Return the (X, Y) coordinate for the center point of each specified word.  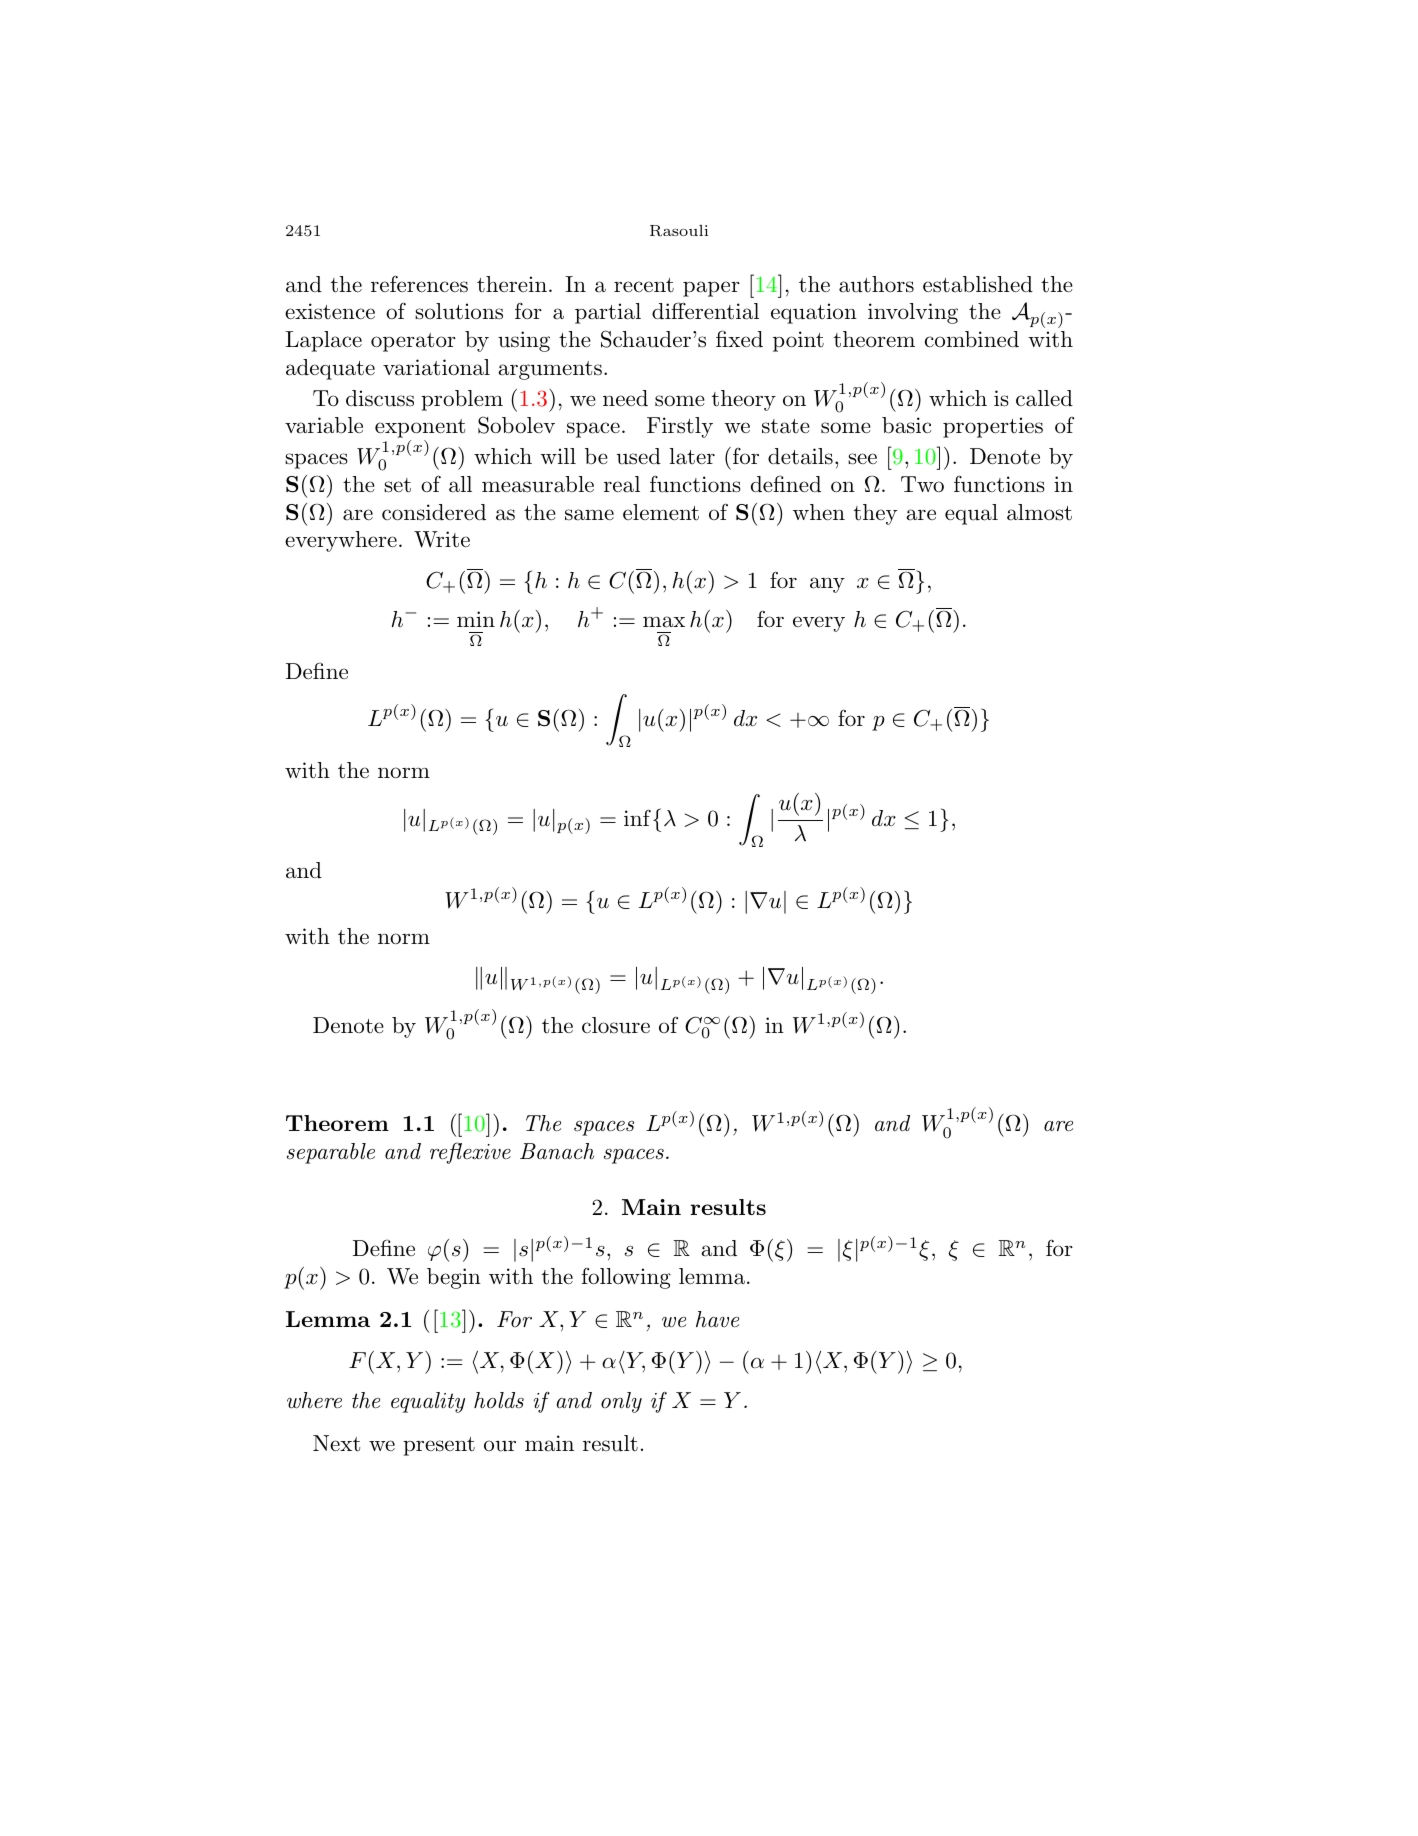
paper (711, 289)
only (621, 1402)
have (717, 1319)
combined (972, 339)
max (664, 622)
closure (616, 1025)
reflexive (470, 1153)
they (875, 514)
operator (413, 342)
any (827, 585)
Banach (557, 1151)
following (626, 1278)
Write (442, 539)
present (439, 1446)
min (476, 619)
